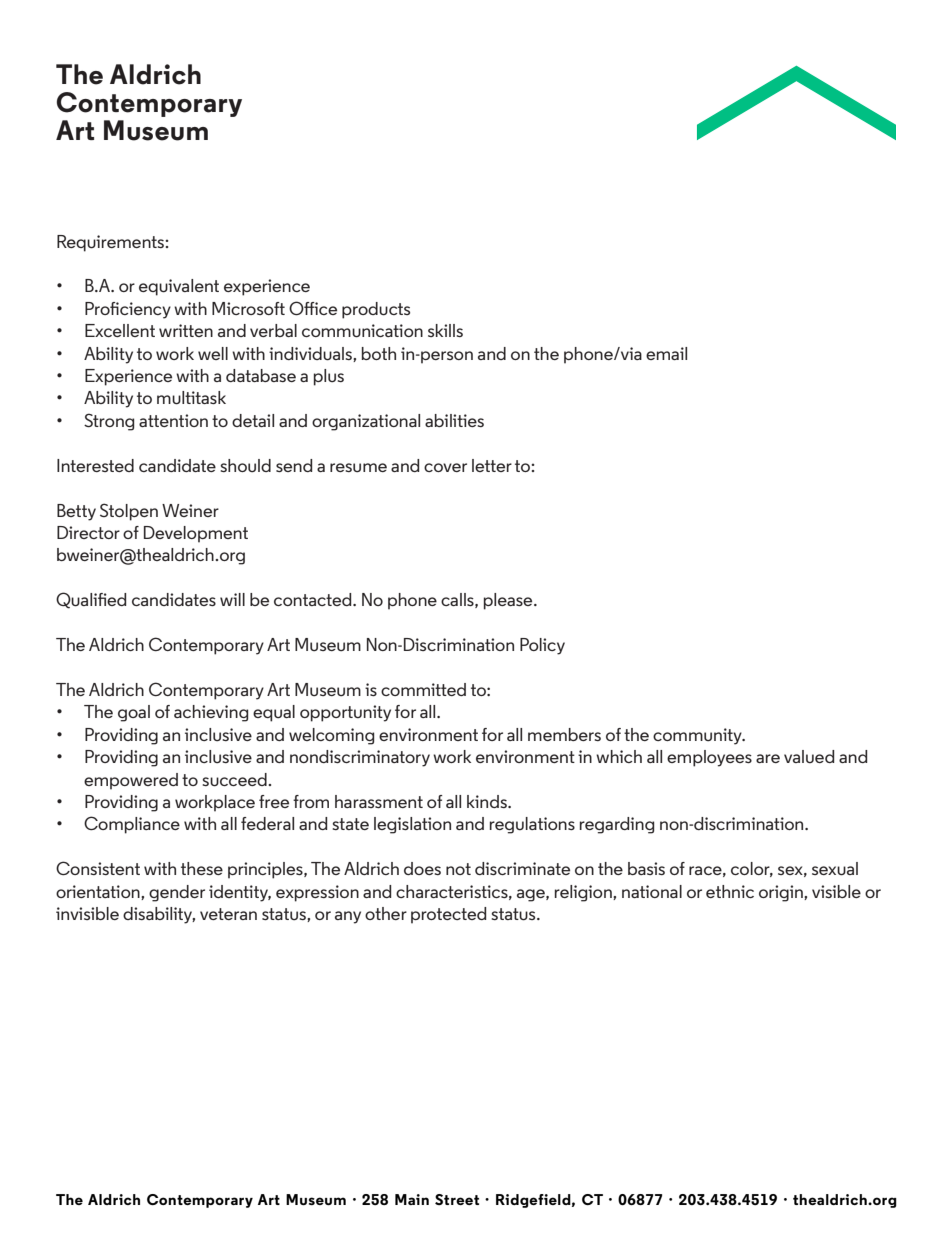 The width and height of the page is (952, 1233). I want to click on equivalent, so click(179, 287).
